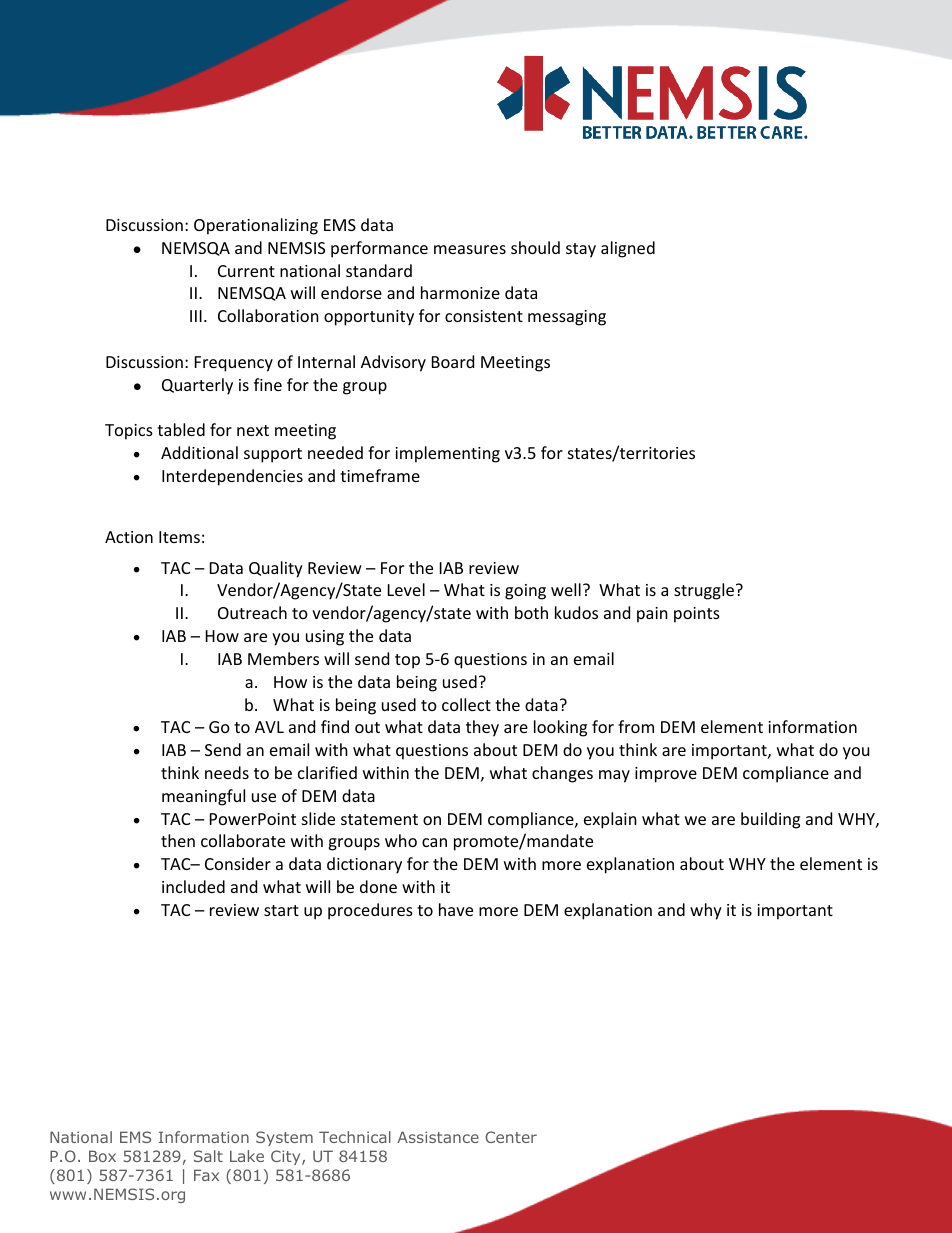  I want to click on Assistance, so click(438, 1137).
